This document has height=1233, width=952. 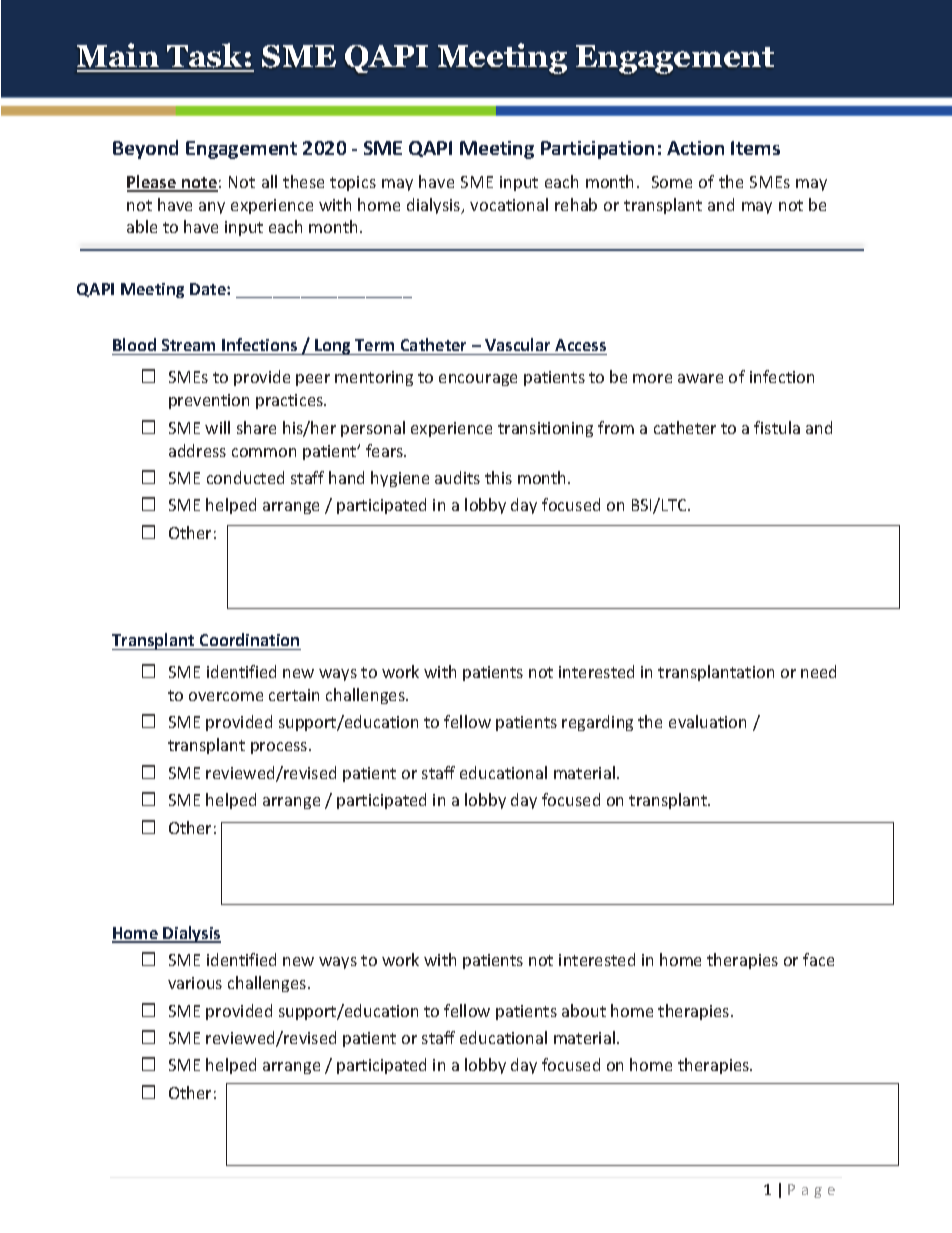 I want to click on conducted, so click(x=245, y=477).
